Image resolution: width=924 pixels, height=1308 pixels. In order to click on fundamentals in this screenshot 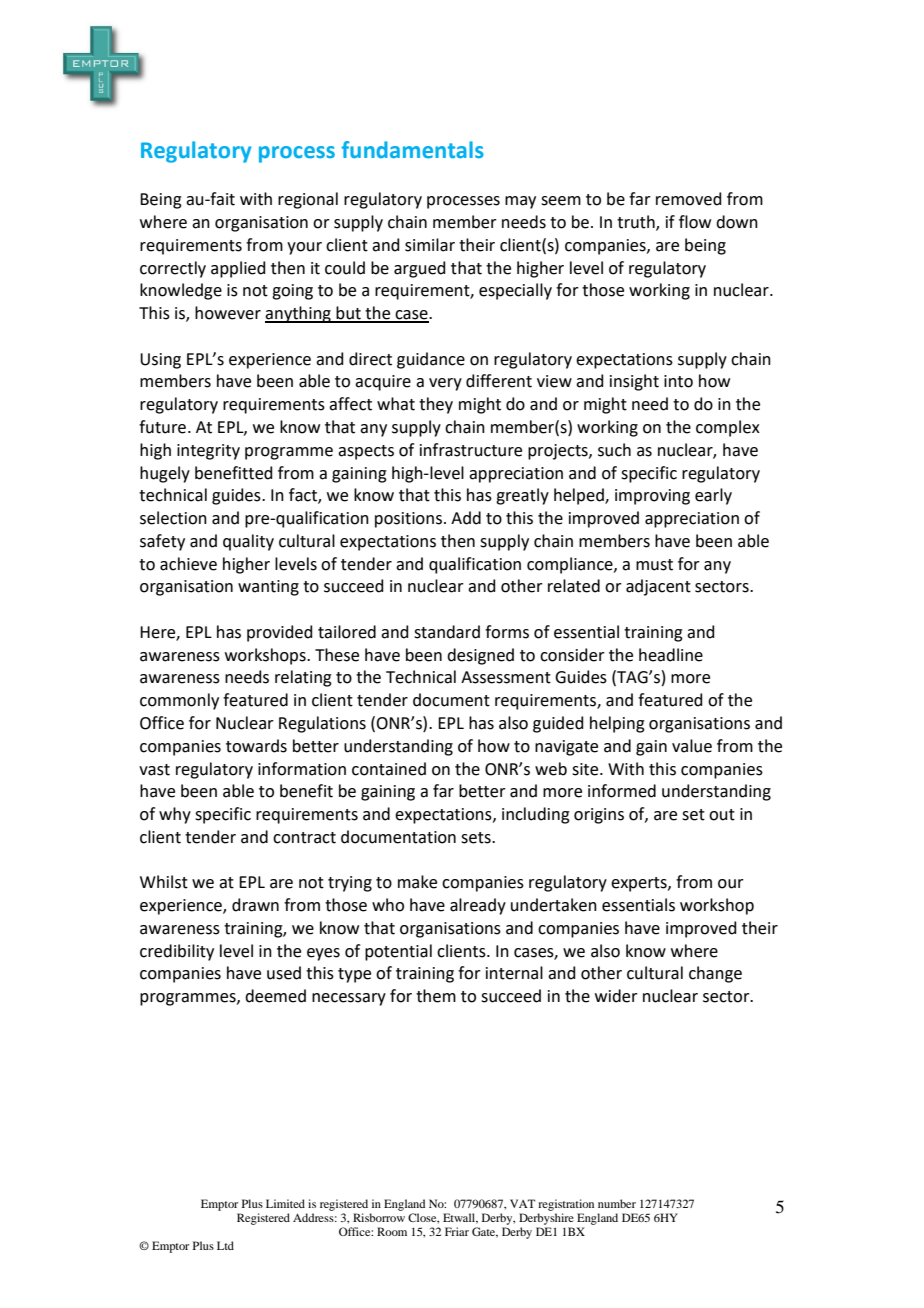, I will do `click(413, 150)`.
